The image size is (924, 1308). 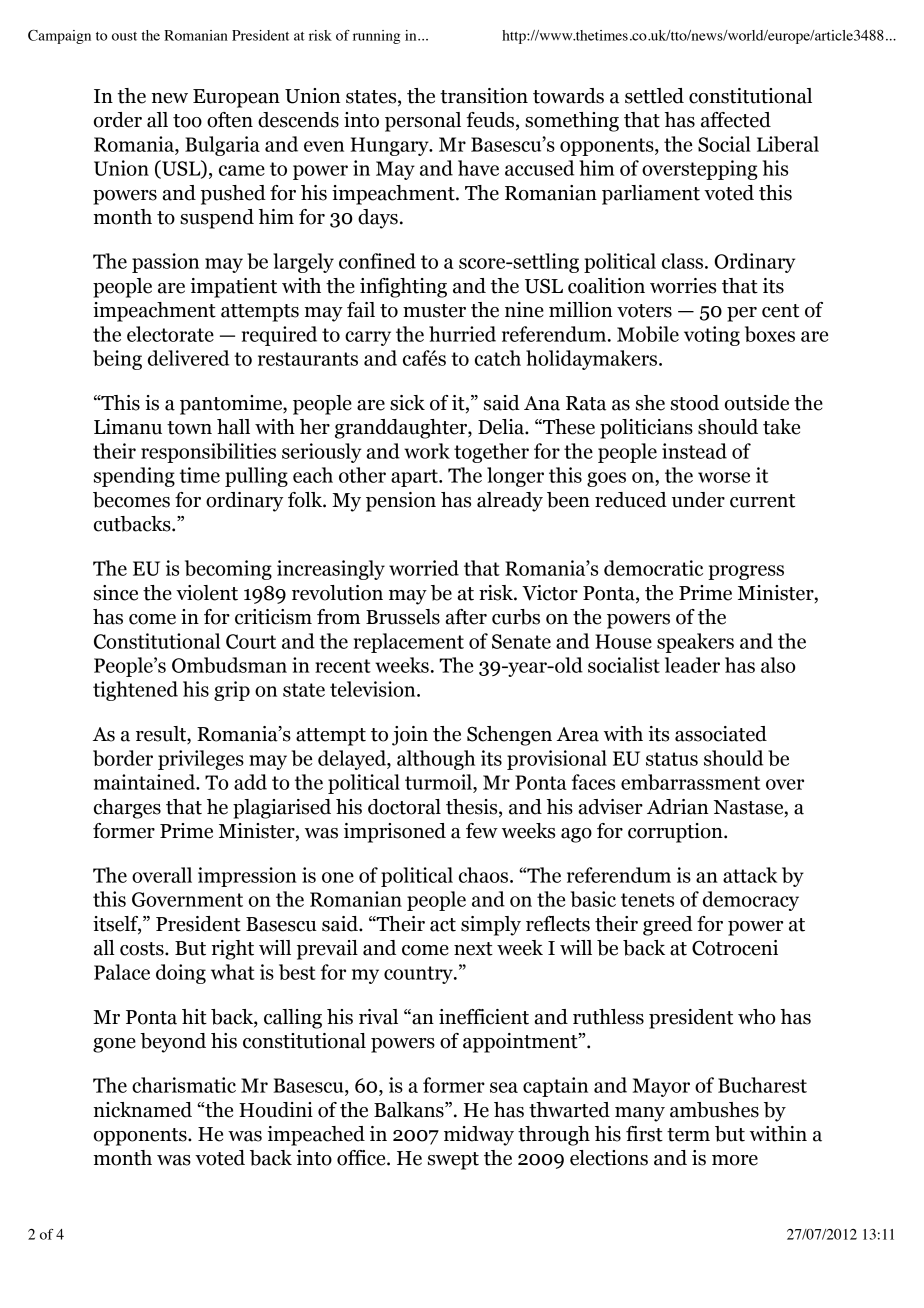 What do you see at coordinates (143, 1110) in the screenshot?
I see `nicknamed` at bounding box center [143, 1110].
